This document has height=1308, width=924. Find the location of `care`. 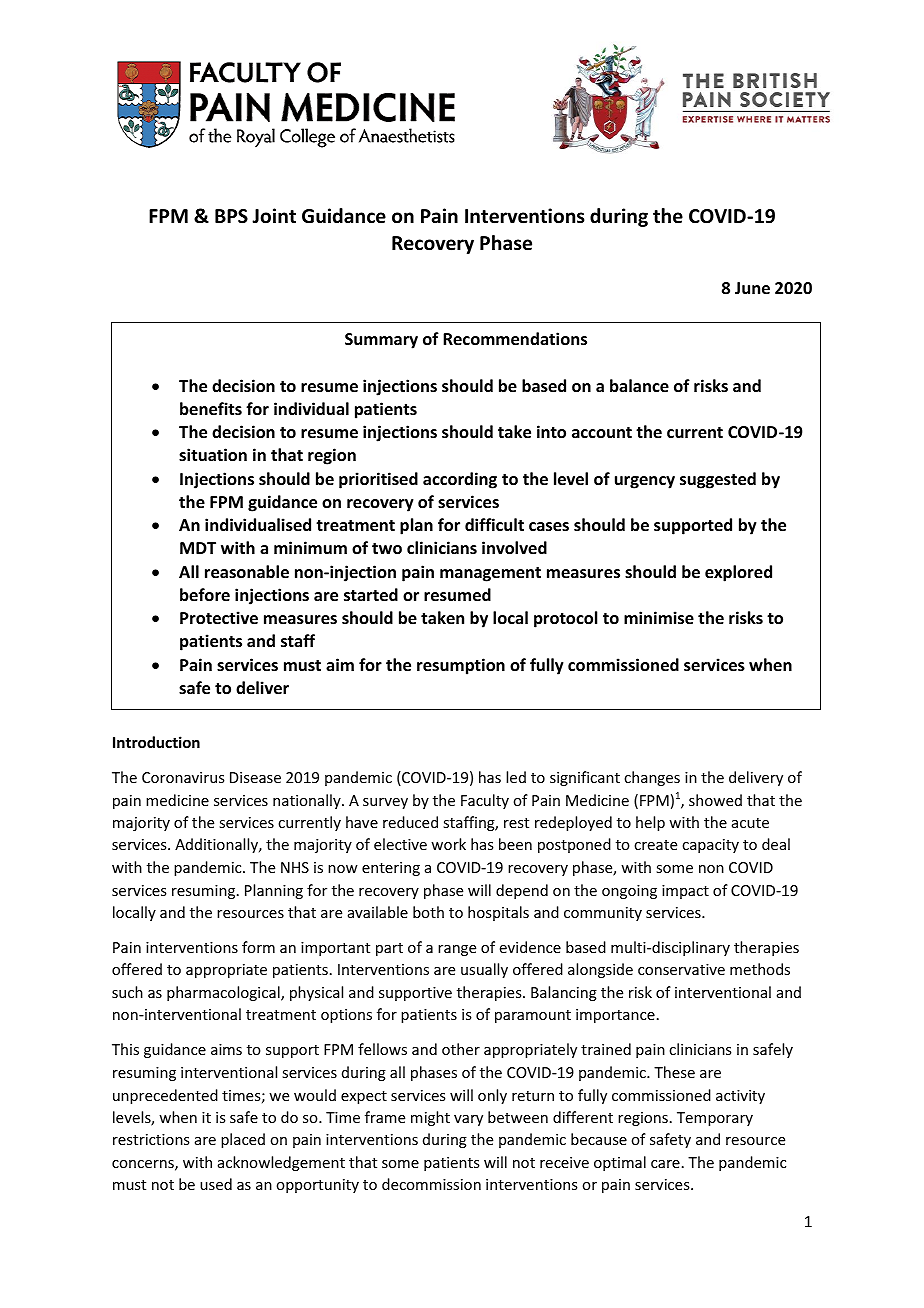

care is located at coordinates (665, 1164).
